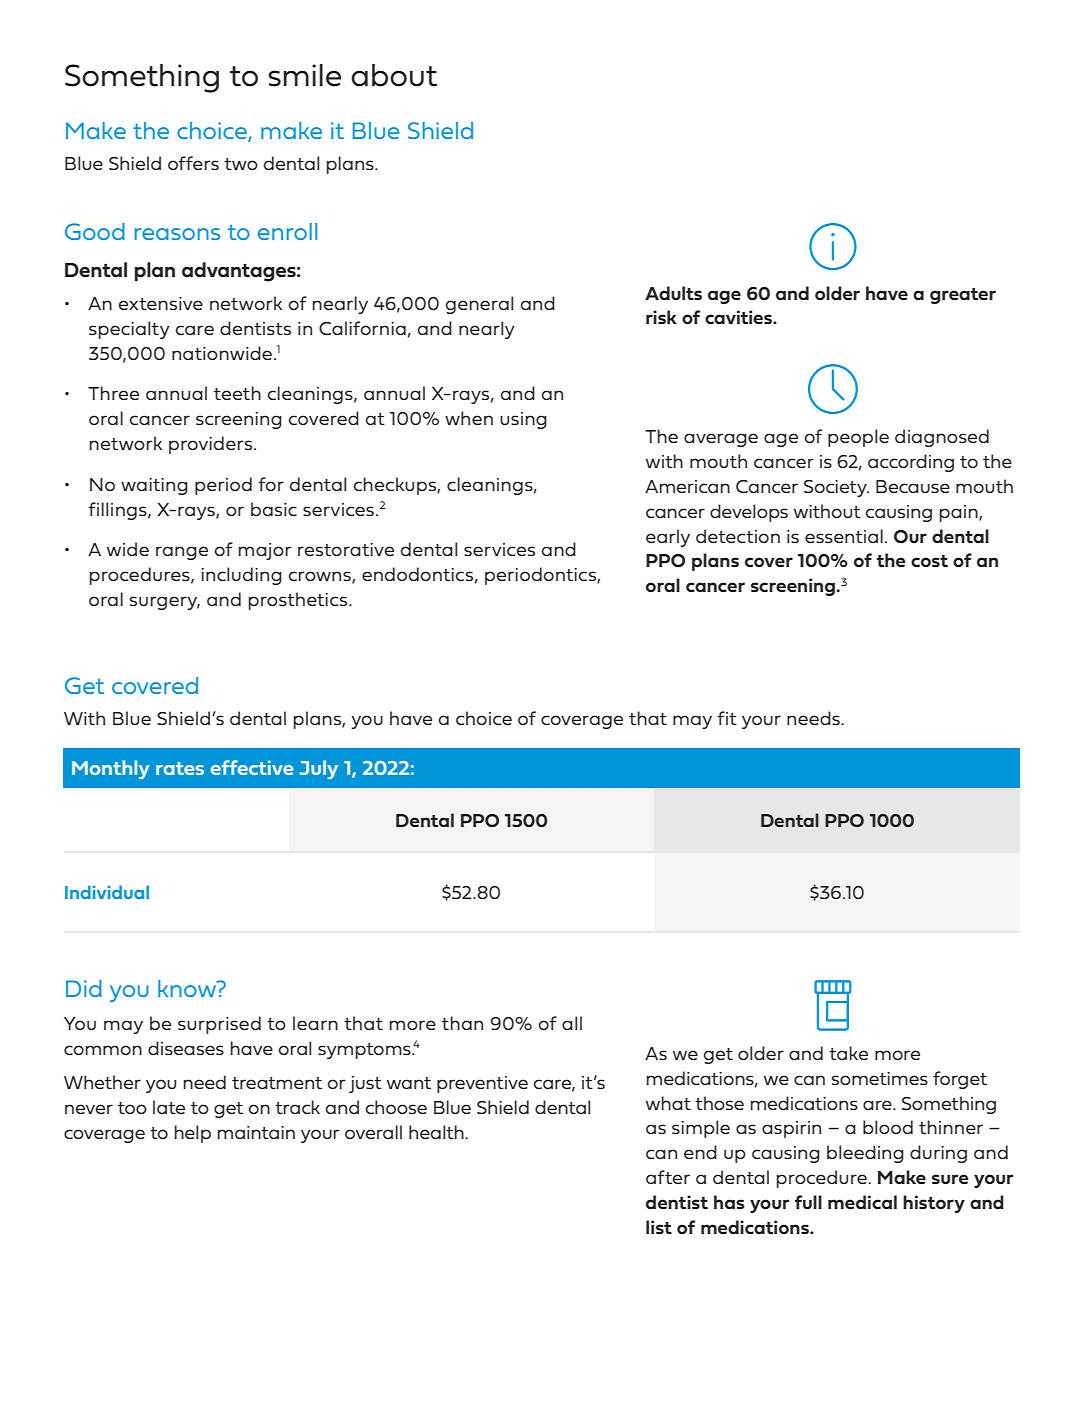  What do you see at coordinates (165, 603) in the image?
I see `surgery` at bounding box center [165, 603].
